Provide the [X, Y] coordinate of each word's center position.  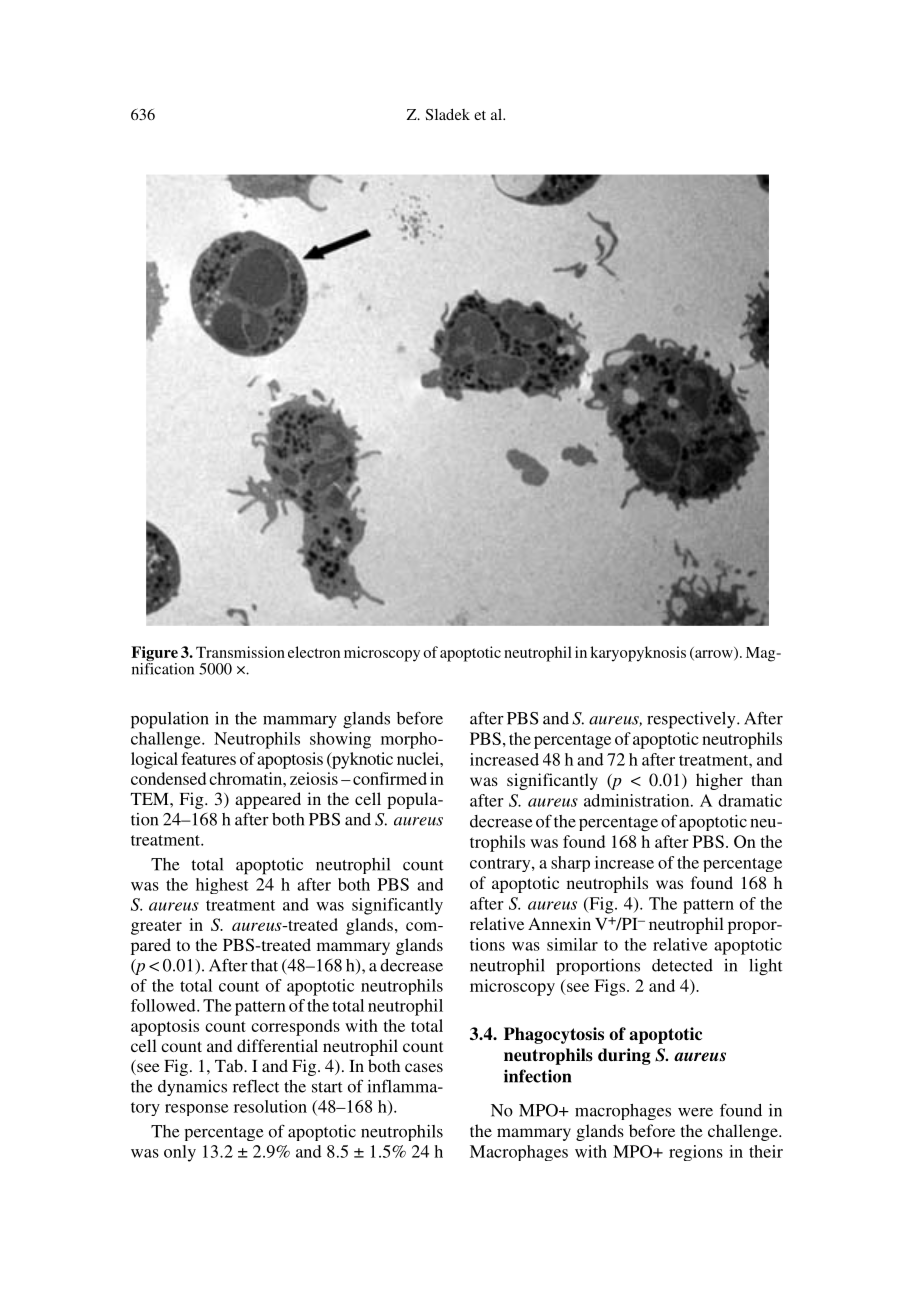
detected [682, 965]
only [180, 1153]
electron [314, 652]
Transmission [240, 652]
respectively [692, 720]
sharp [570, 864]
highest [222, 886]
